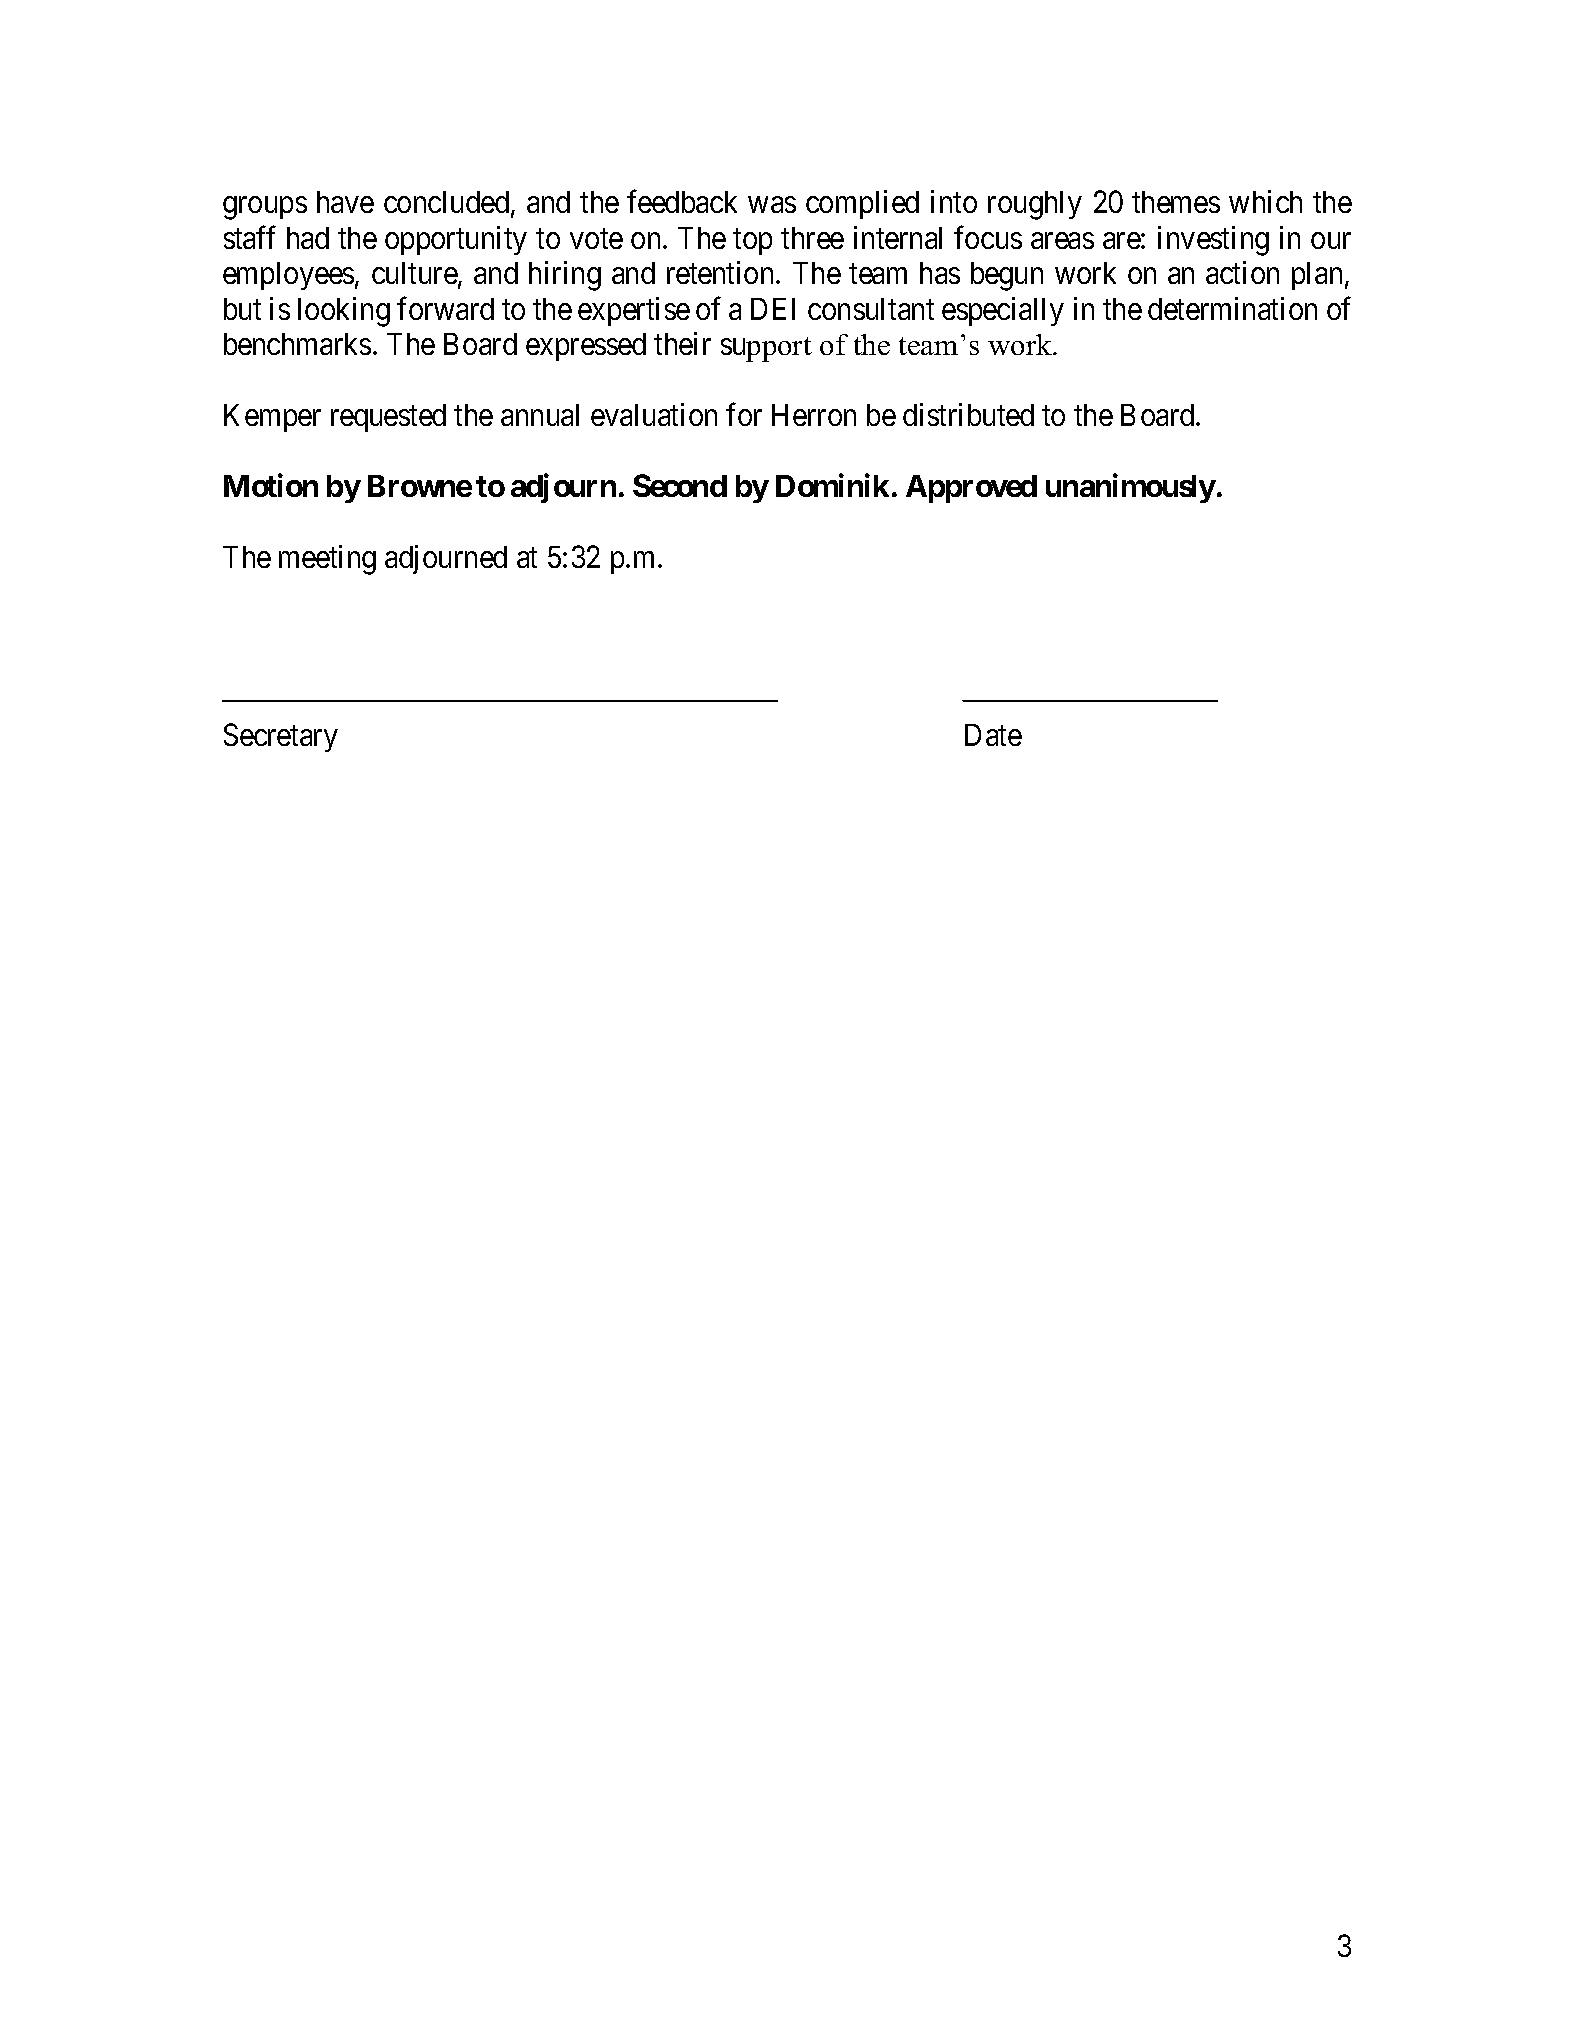  I want to click on was, so click(772, 205).
